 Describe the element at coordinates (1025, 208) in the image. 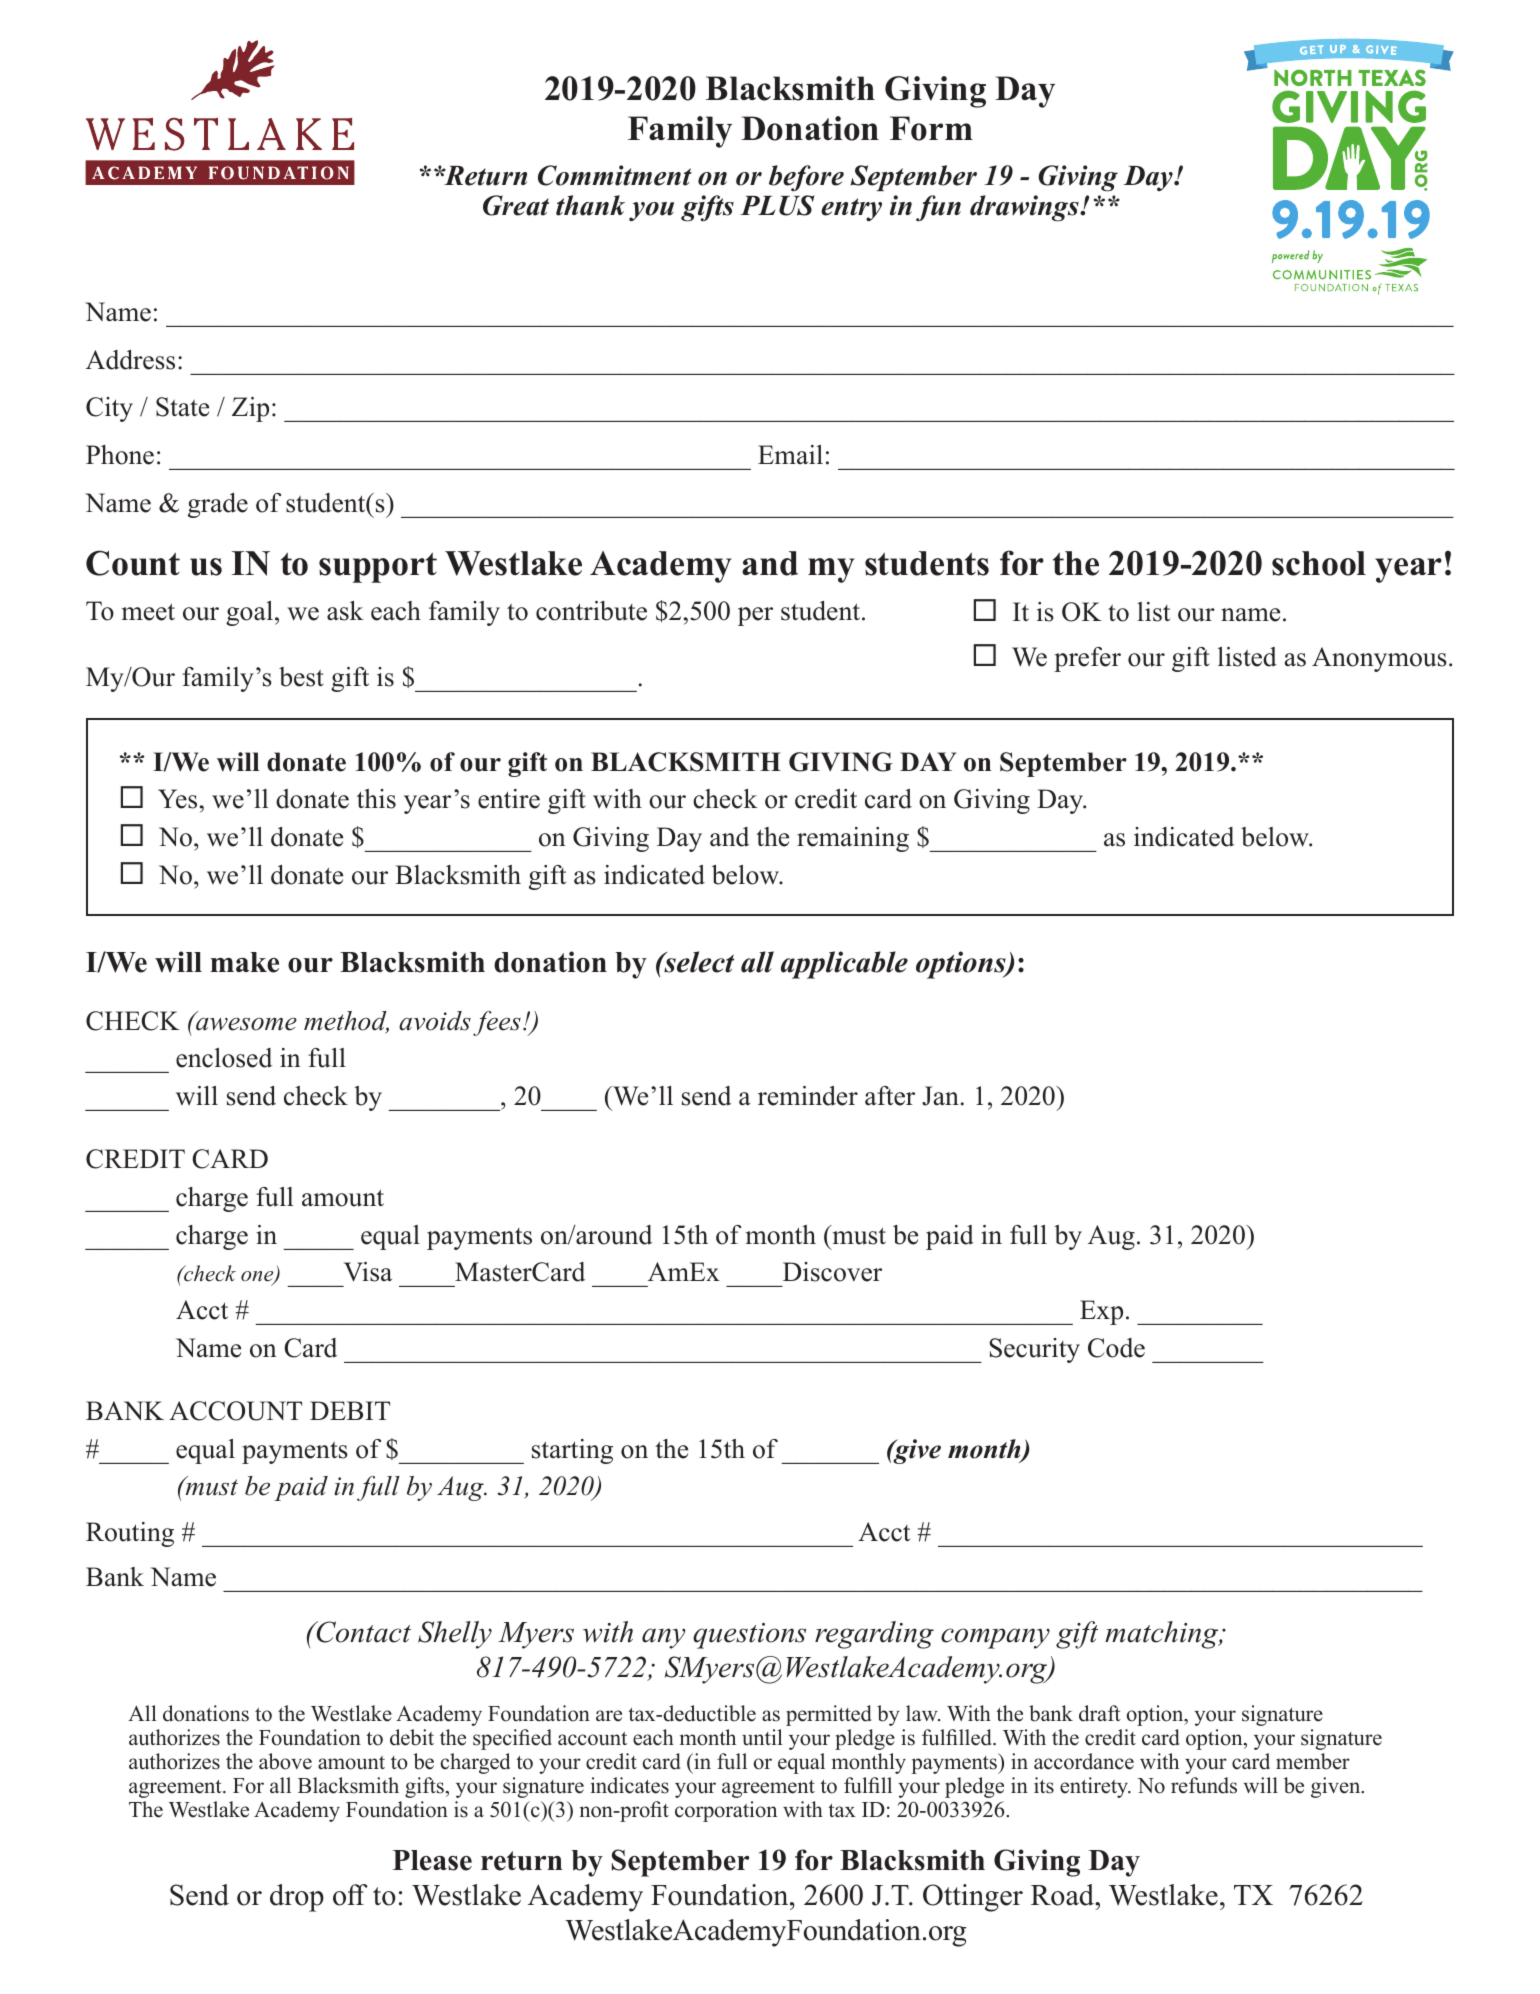

I see `drawings` at that location.
